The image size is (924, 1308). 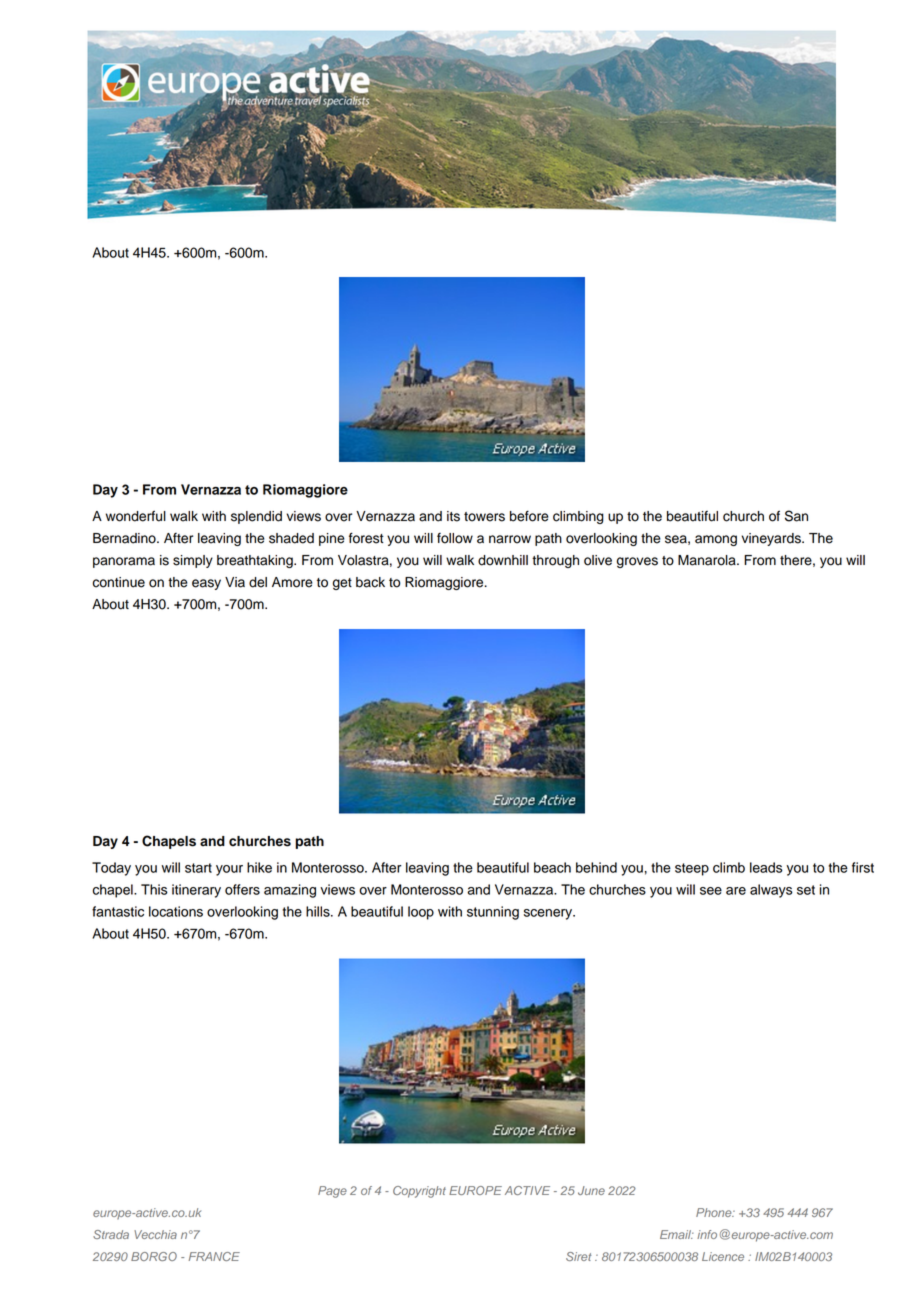 What do you see at coordinates (214, 1256) in the page?
I see `FRANCE` at bounding box center [214, 1256].
